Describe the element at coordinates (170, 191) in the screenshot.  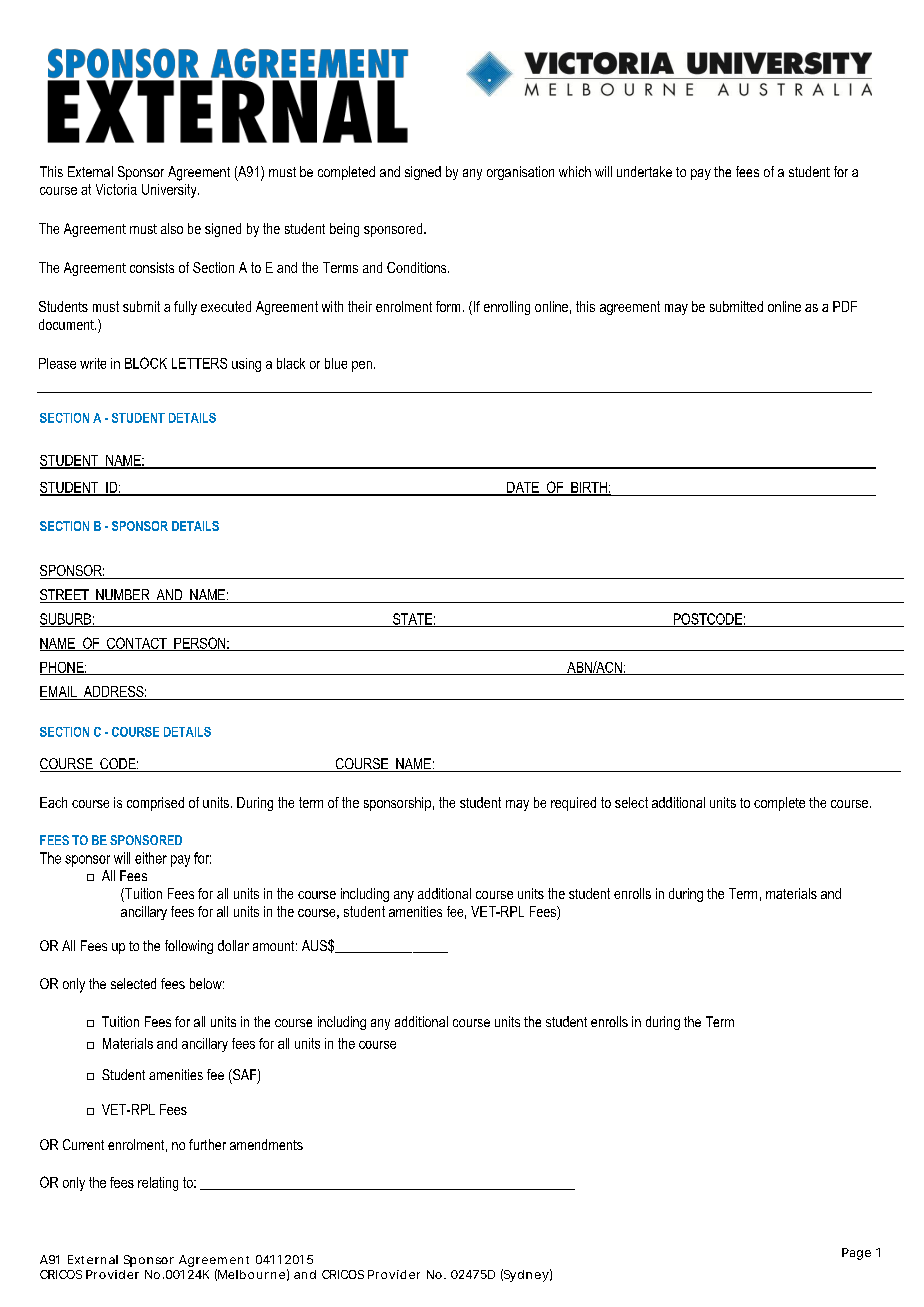
I see `University` at that location.
